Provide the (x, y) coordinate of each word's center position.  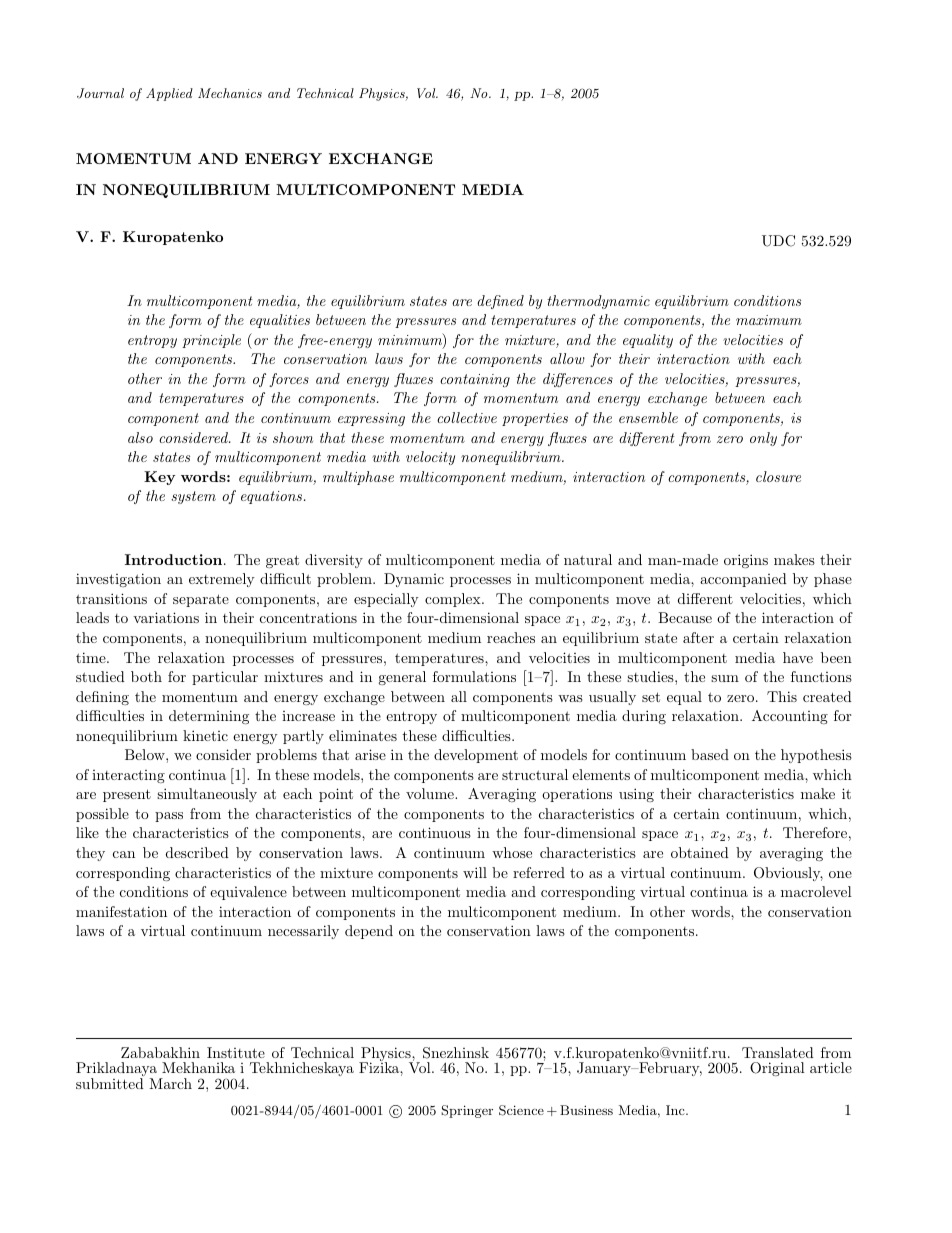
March (170, 1083)
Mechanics (230, 93)
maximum (769, 320)
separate (201, 600)
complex (454, 600)
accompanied (743, 580)
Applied (169, 94)
